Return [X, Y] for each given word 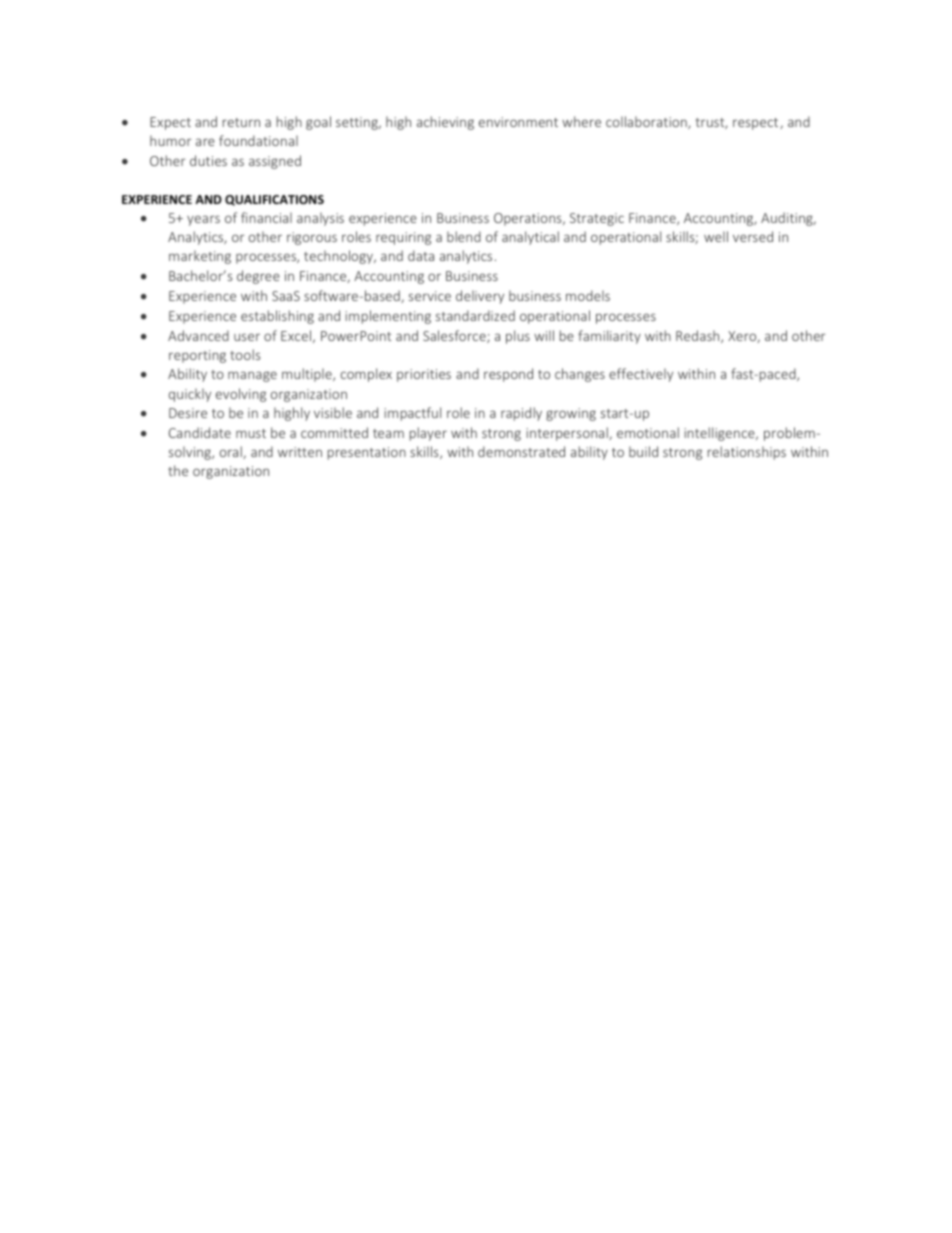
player [428, 434]
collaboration [647, 122]
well [716, 236]
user [247, 337]
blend [464, 236]
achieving [445, 123]
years [203, 220]
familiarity [609, 337]
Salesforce [455, 336]
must [251, 433]
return [241, 122]
